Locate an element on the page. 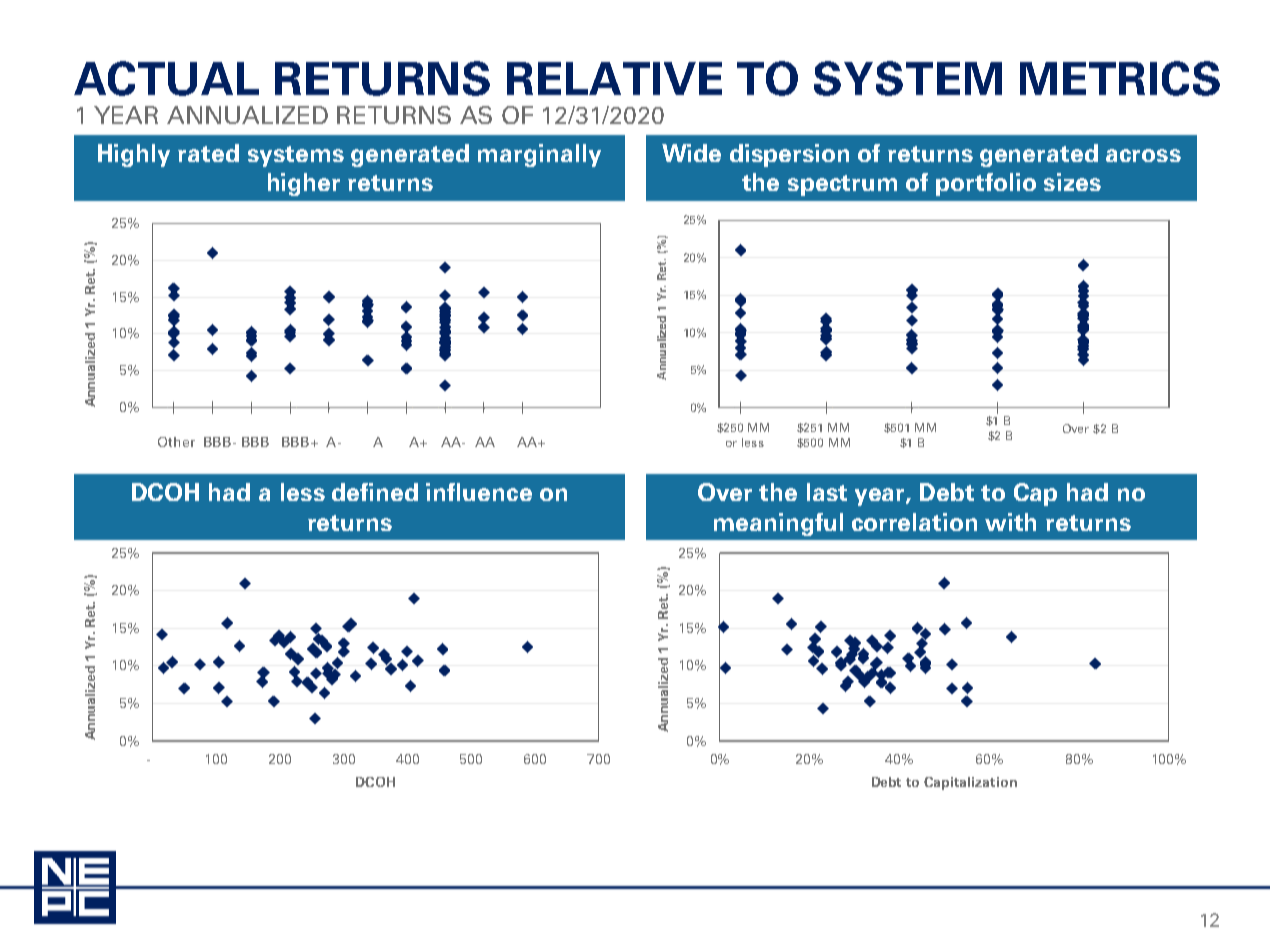 The width and height of the page is (1270, 952). ACTUAL is located at coordinates (166, 78).
